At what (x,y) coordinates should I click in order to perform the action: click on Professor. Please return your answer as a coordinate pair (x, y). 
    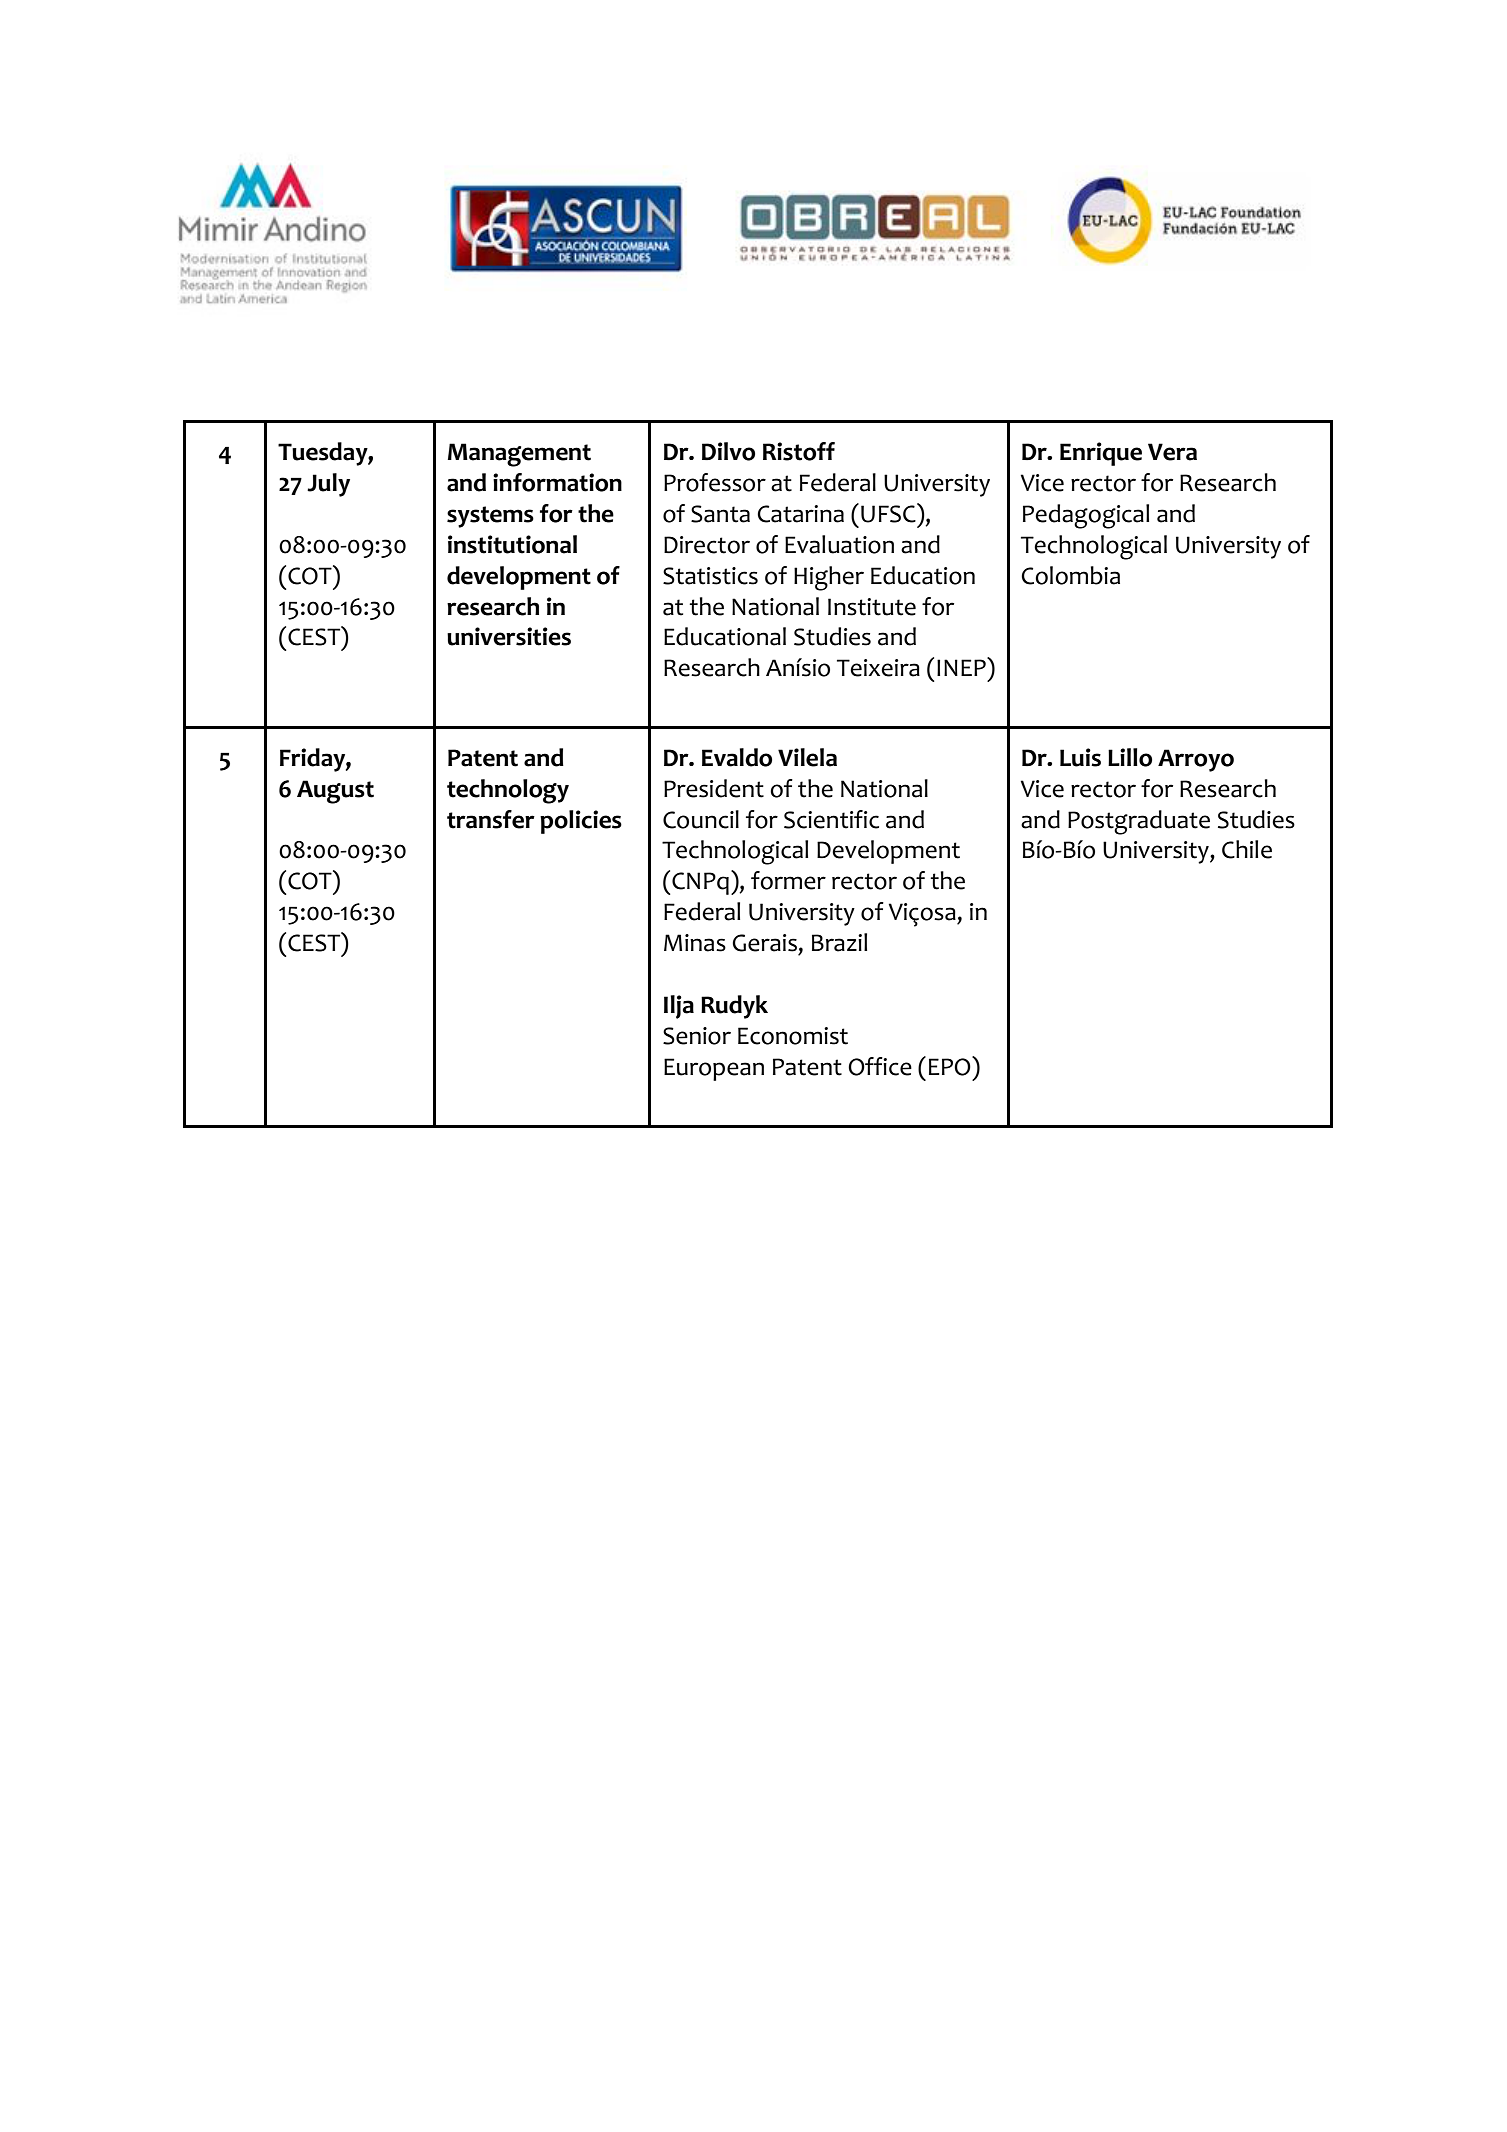
    Looking at the image, I should click on (715, 482).
